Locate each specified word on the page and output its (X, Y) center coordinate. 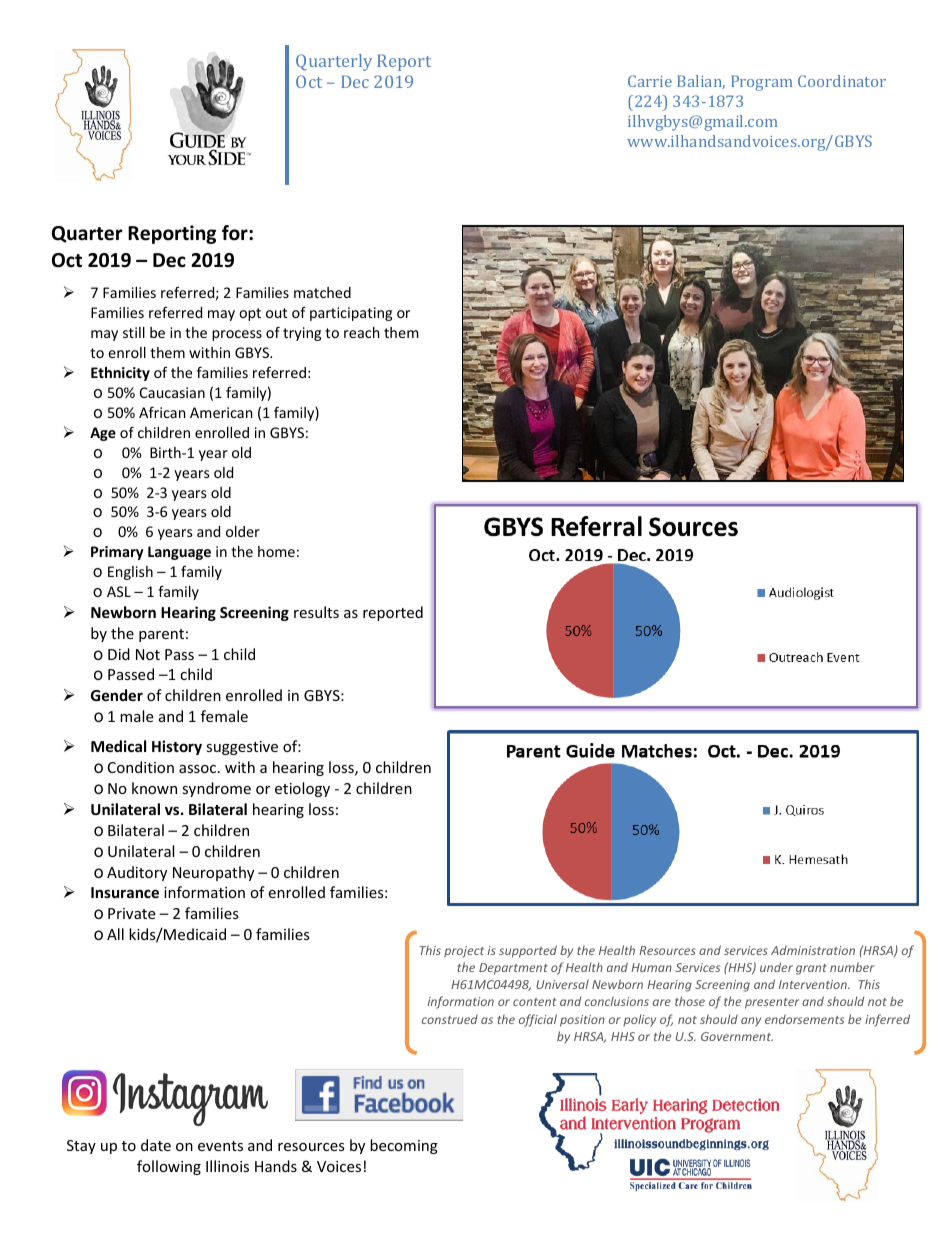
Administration (813, 950)
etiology (302, 789)
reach (361, 332)
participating (351, 314)
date (156, 1145)
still (134, 332)
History (177, 747)
